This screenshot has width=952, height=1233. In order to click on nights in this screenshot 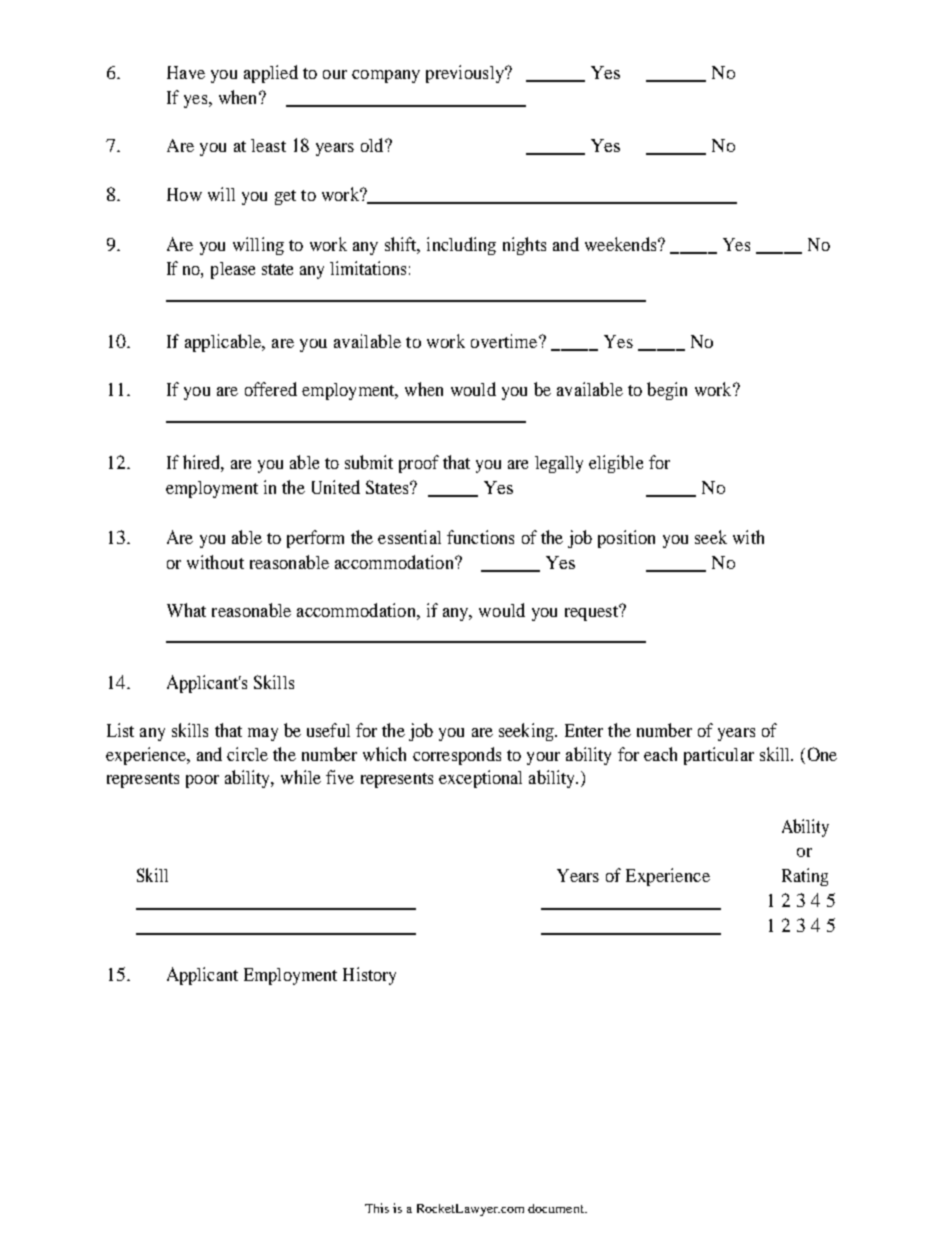, I will do `click(524, 246)`.
